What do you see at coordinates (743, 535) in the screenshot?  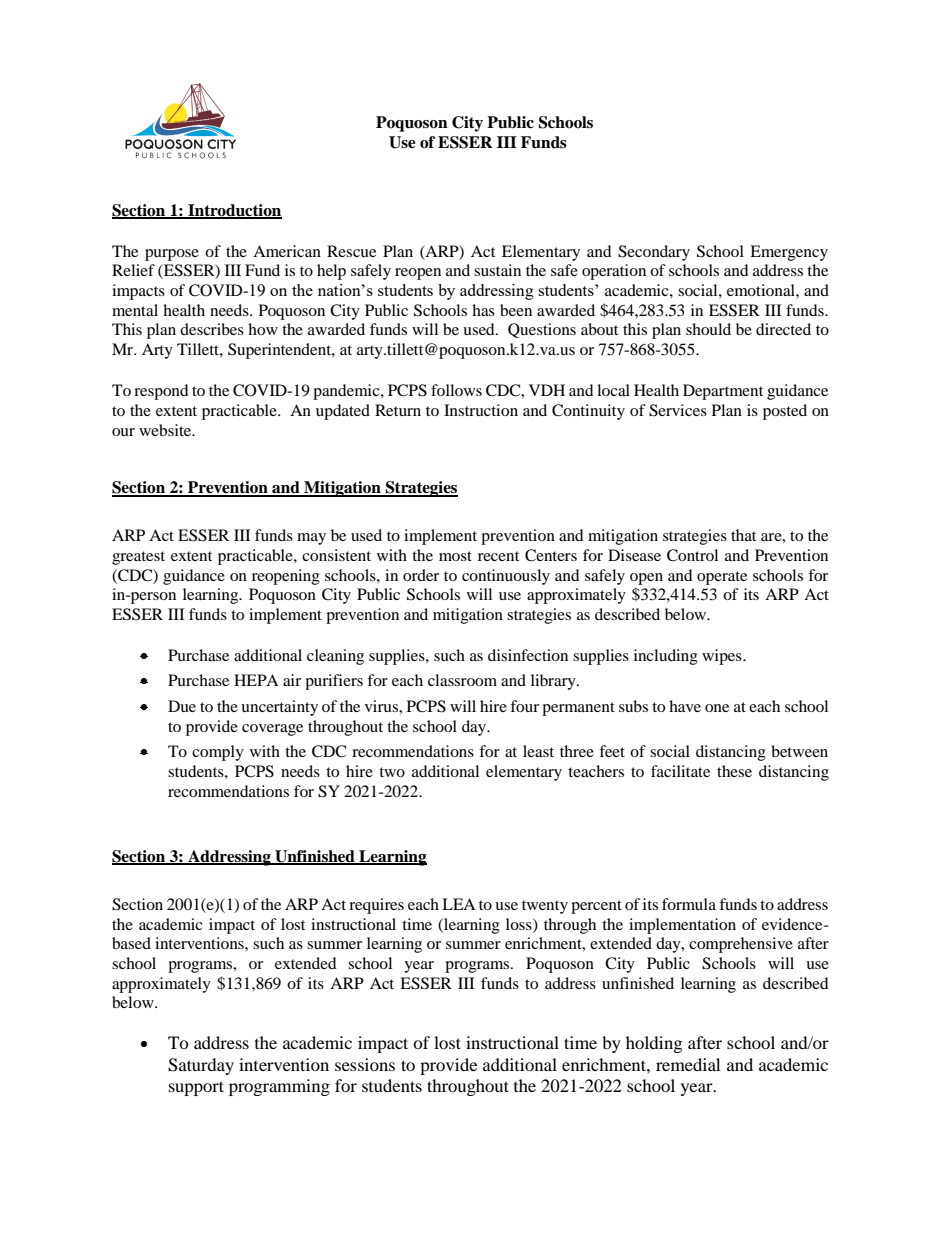 I see `that` at bounding box center [743, 535].
